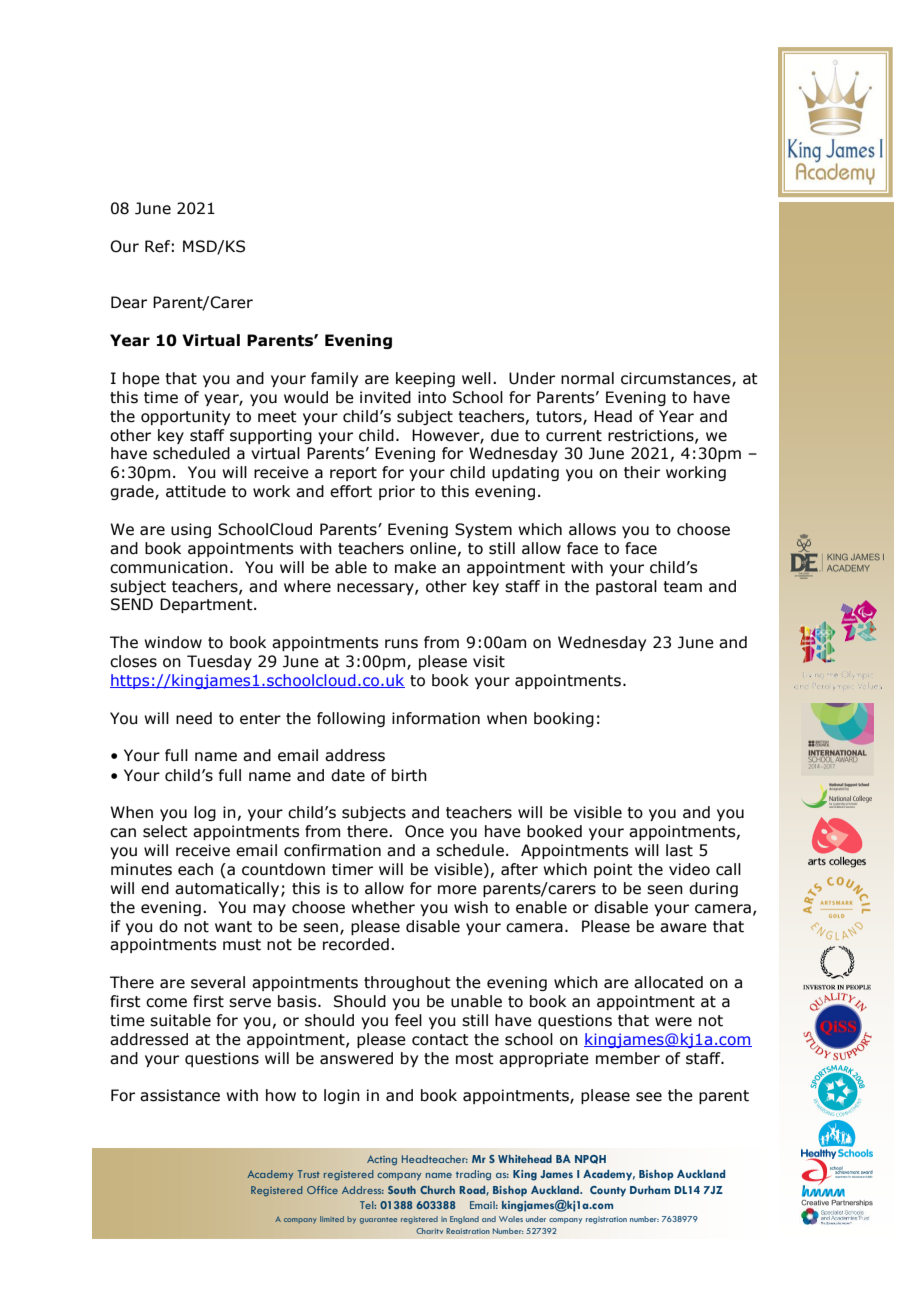  Describe the element at coordinates (425, 379) in the screenshot. I see `keeping` at that location.
